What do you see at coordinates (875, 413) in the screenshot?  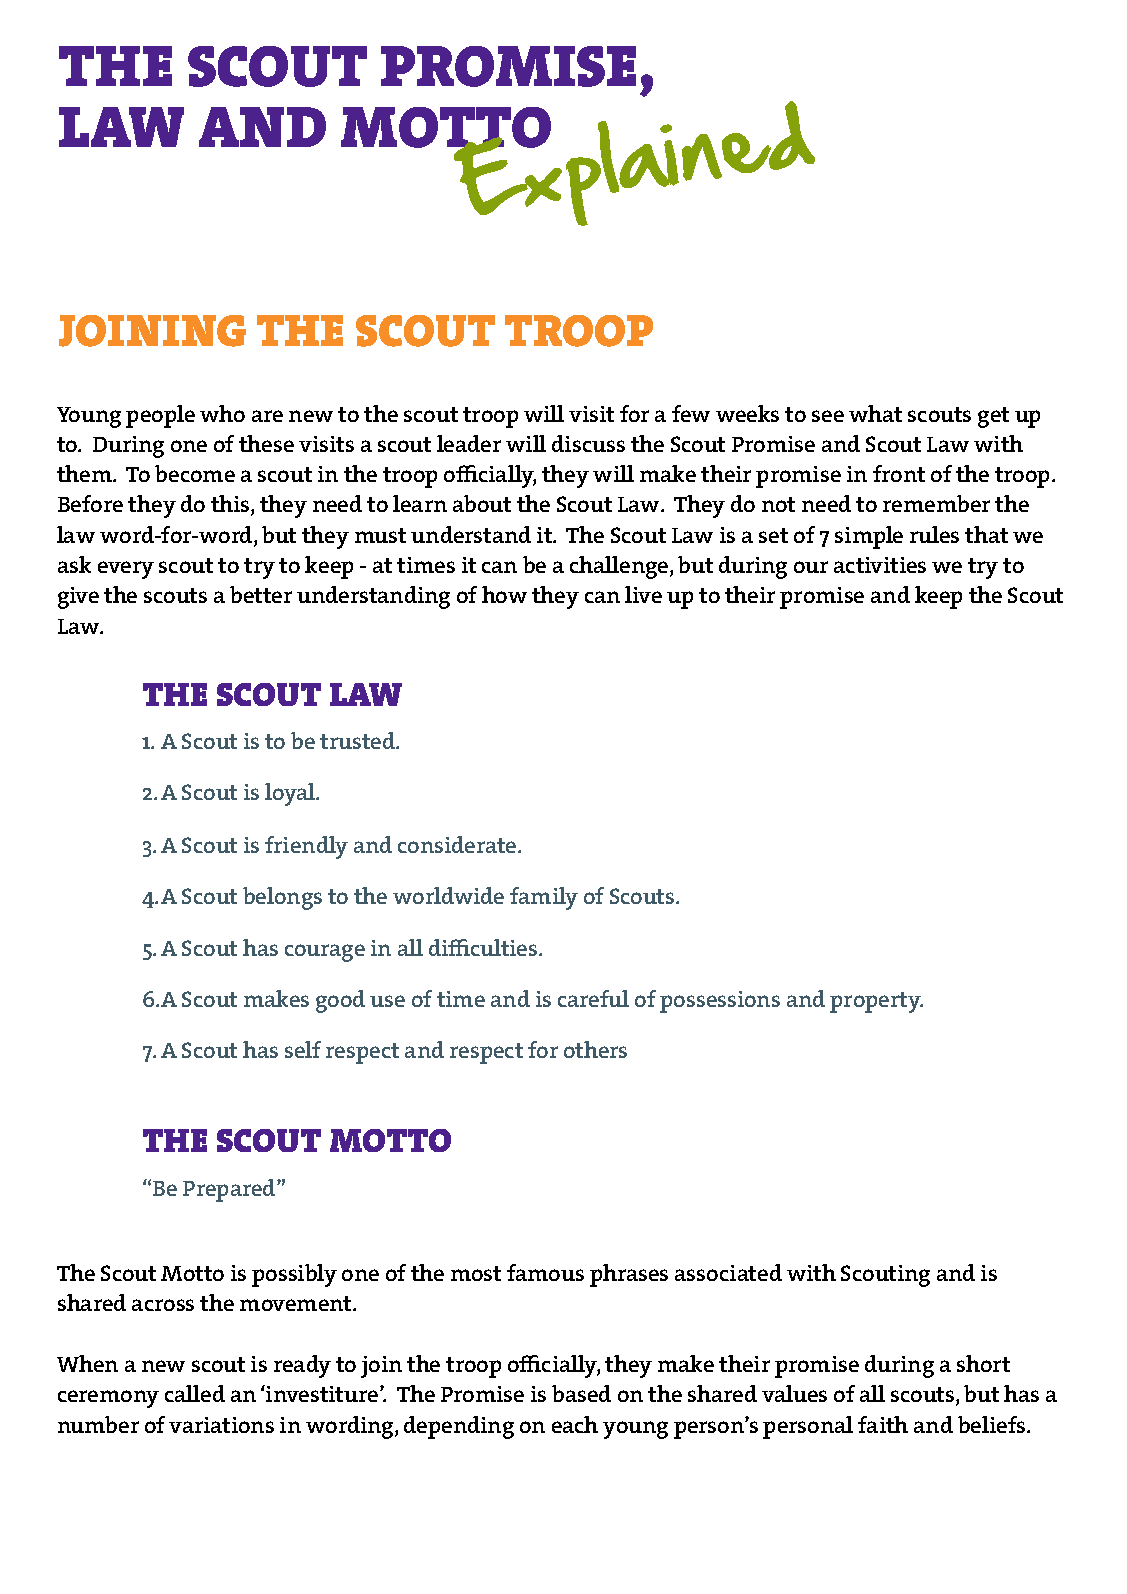 I see `what` at bounding box center [875, 413].
